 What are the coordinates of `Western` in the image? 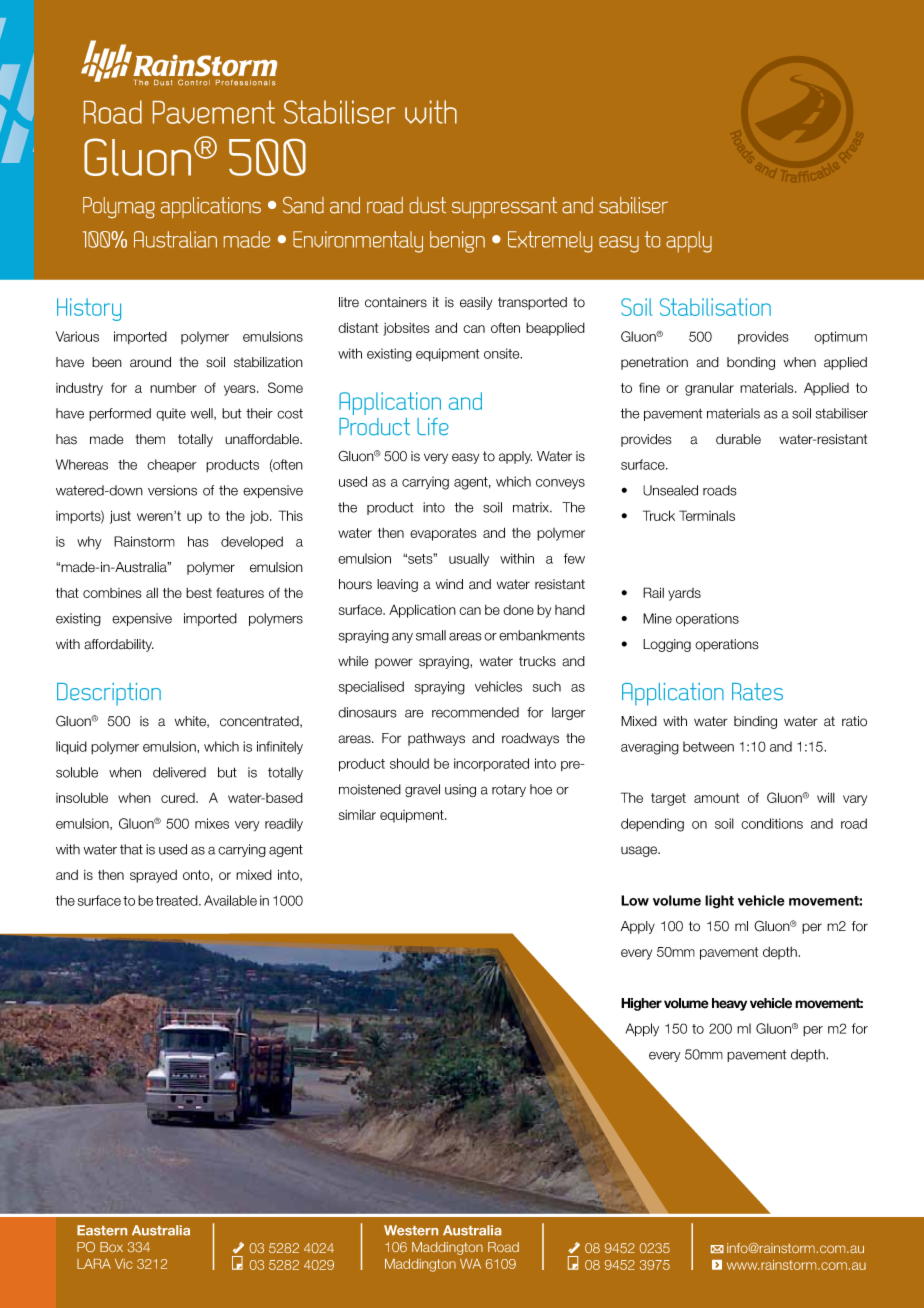 It's located at (411, 1230).
